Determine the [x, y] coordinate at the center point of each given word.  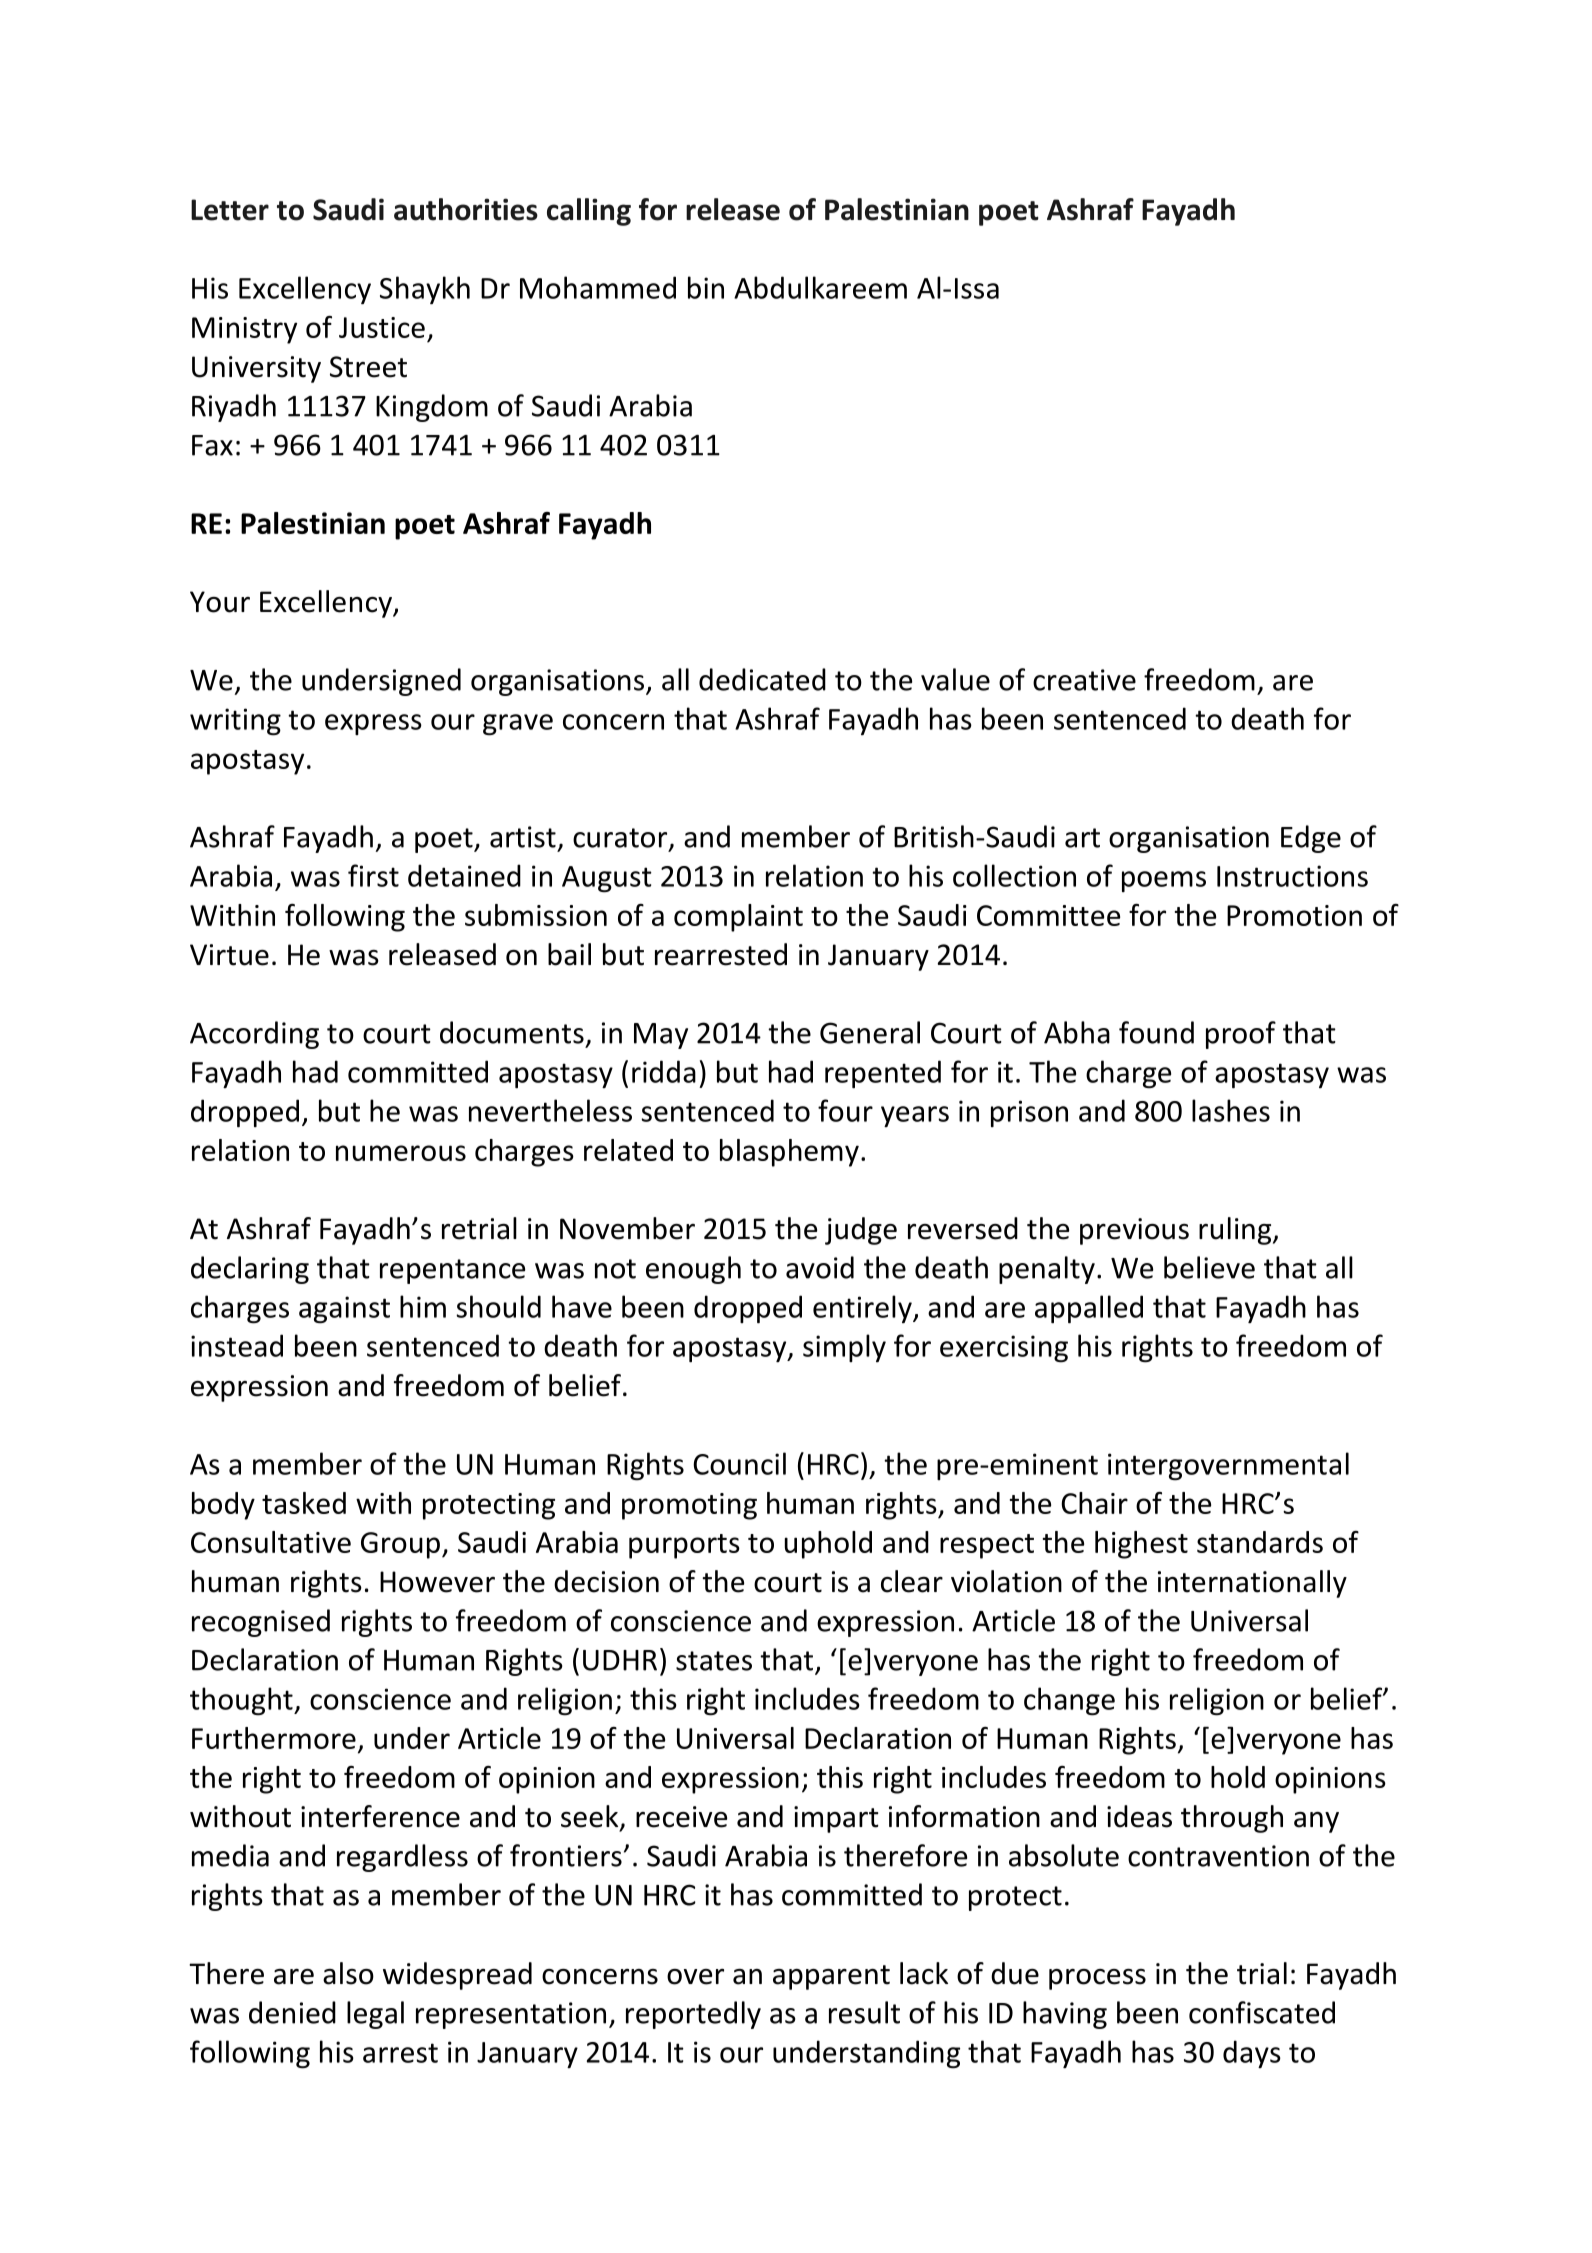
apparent [831, 1977]
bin [706, 287]
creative [1084, 680]
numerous [401, 1153]
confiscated [1262, 2012]
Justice [382, 327]
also [348, 1973]
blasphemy [789, 1153]
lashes [1231, 1110]
